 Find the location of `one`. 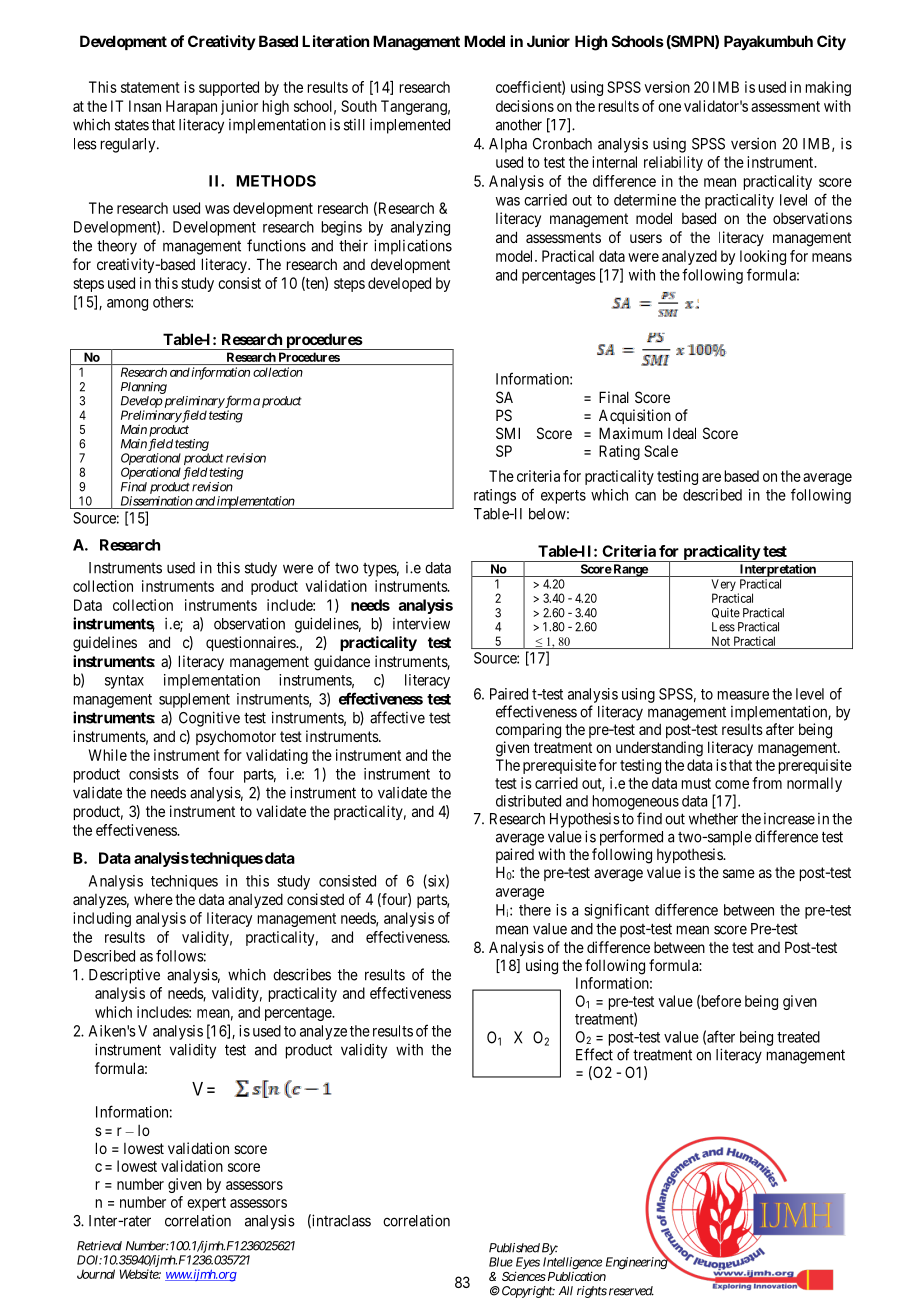

one is located at coordinates (669, 107).
